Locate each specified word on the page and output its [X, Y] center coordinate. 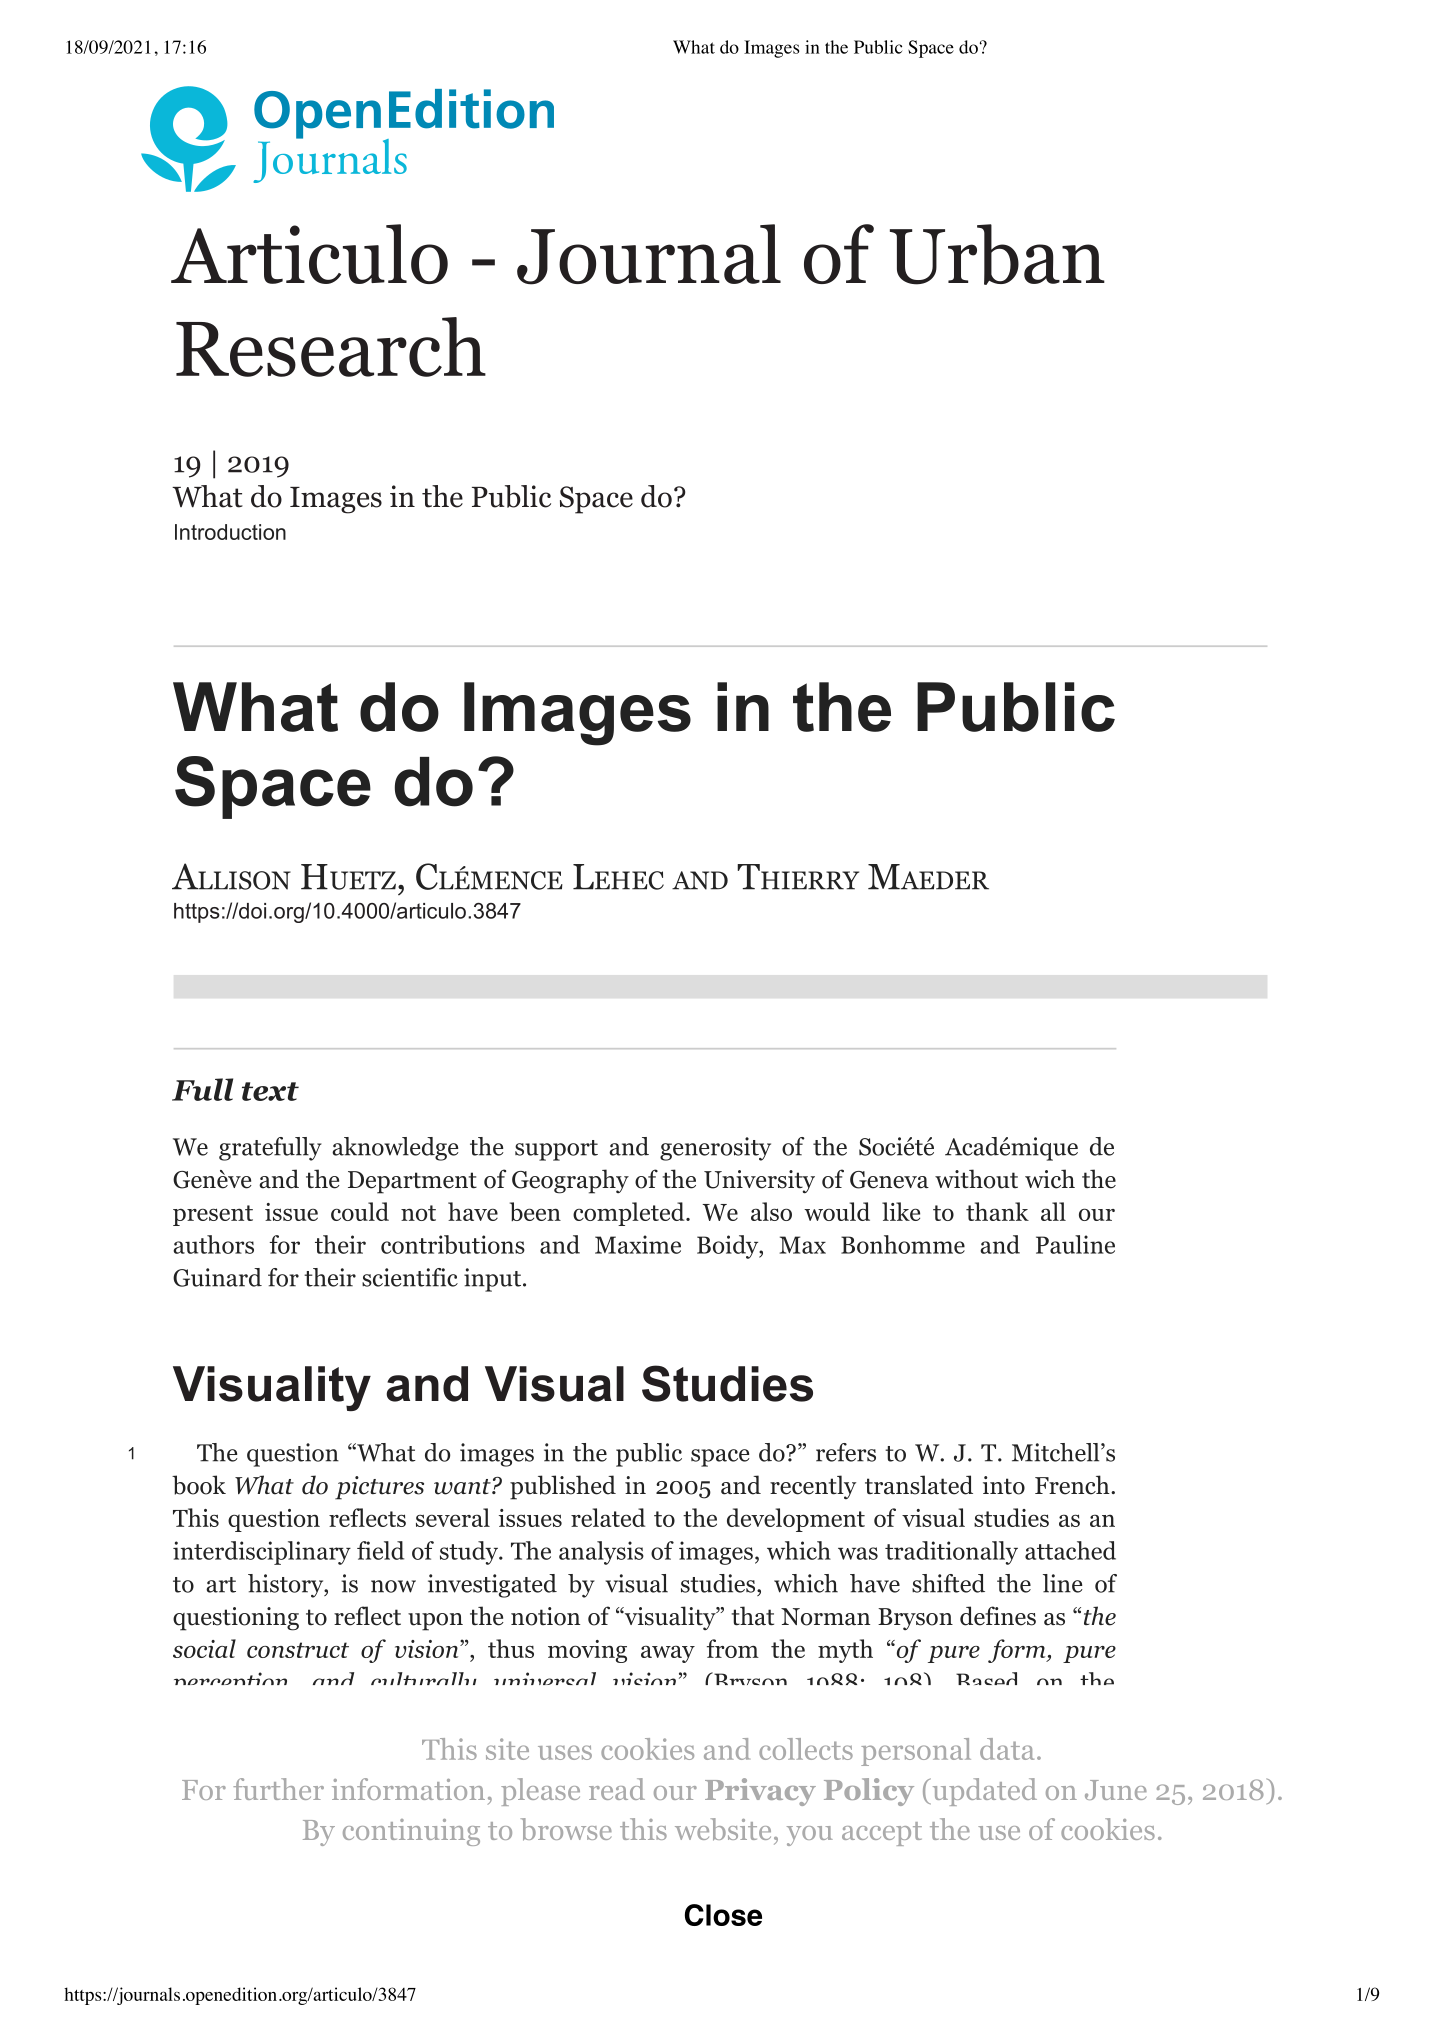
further [278, 1789]
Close [723, 1915]
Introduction [230, 532]
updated [983, 1792]
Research [331, 347]
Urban [997, 254]
